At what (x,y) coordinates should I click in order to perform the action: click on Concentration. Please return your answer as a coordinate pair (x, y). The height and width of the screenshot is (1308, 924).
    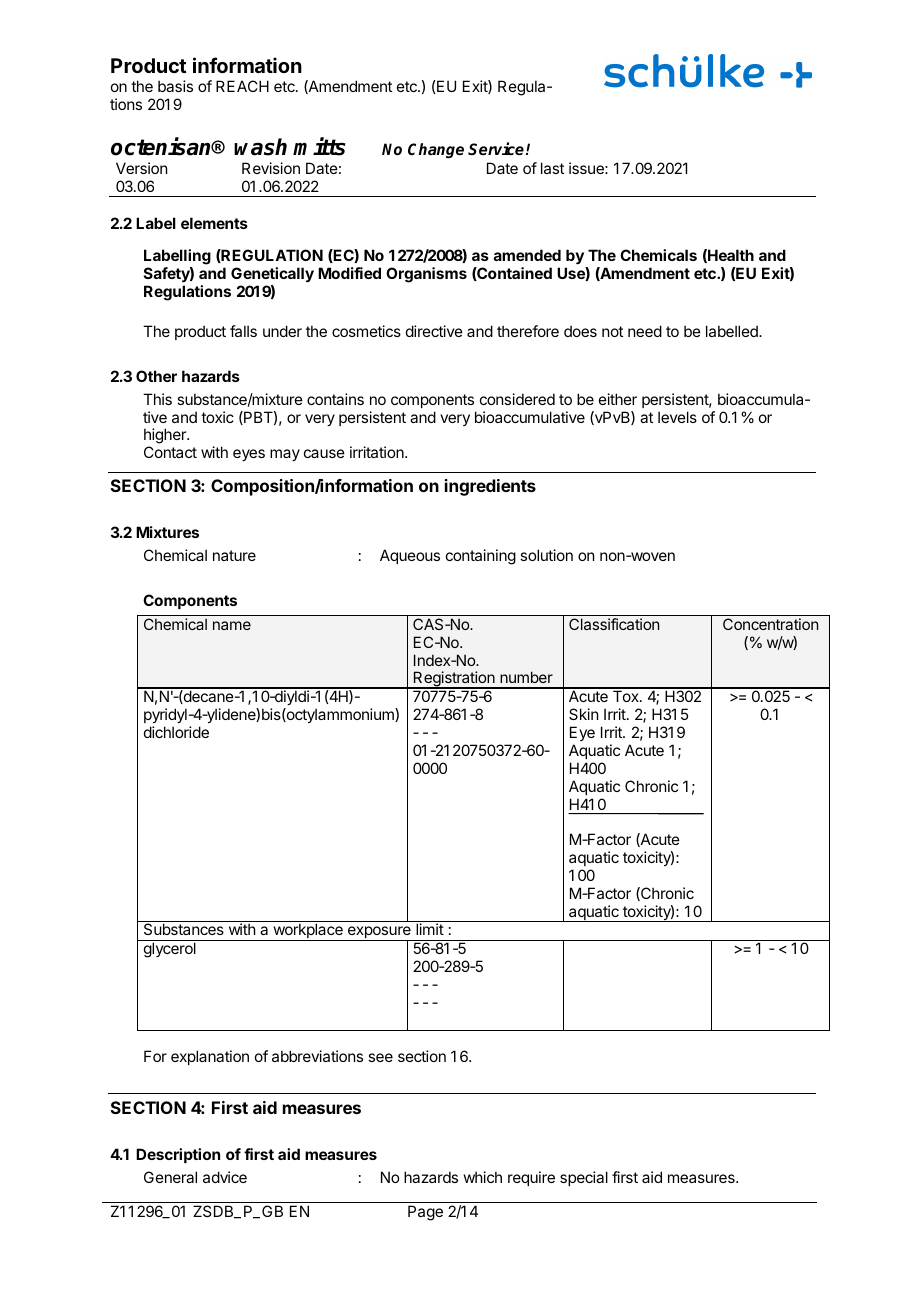
    Looking at the image, I should click on (770, 624).
